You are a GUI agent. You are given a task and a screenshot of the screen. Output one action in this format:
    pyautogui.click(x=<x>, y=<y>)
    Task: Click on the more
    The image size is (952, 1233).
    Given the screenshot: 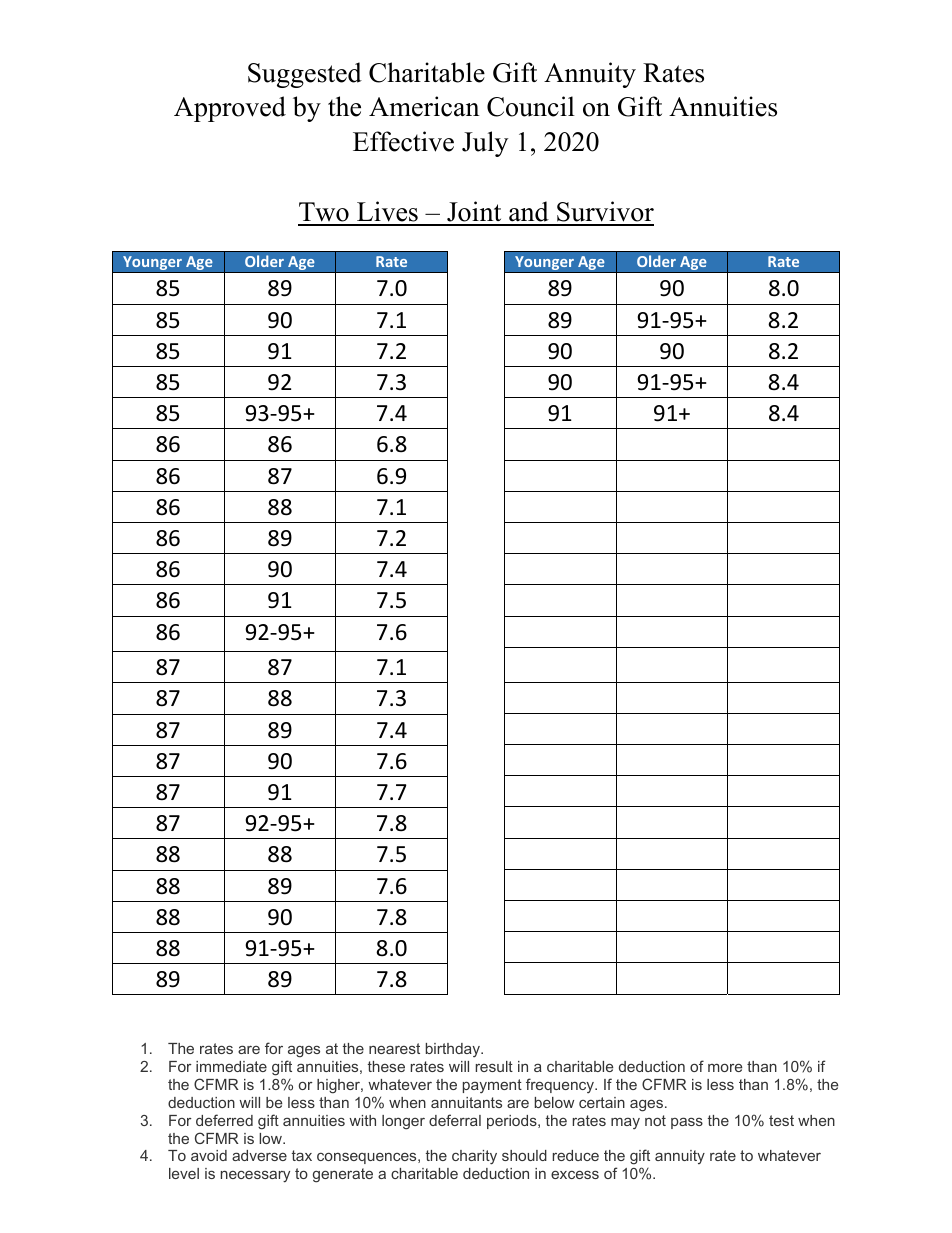 What is the action you would take?
    pyautogui.click(x=725, y=1067)
